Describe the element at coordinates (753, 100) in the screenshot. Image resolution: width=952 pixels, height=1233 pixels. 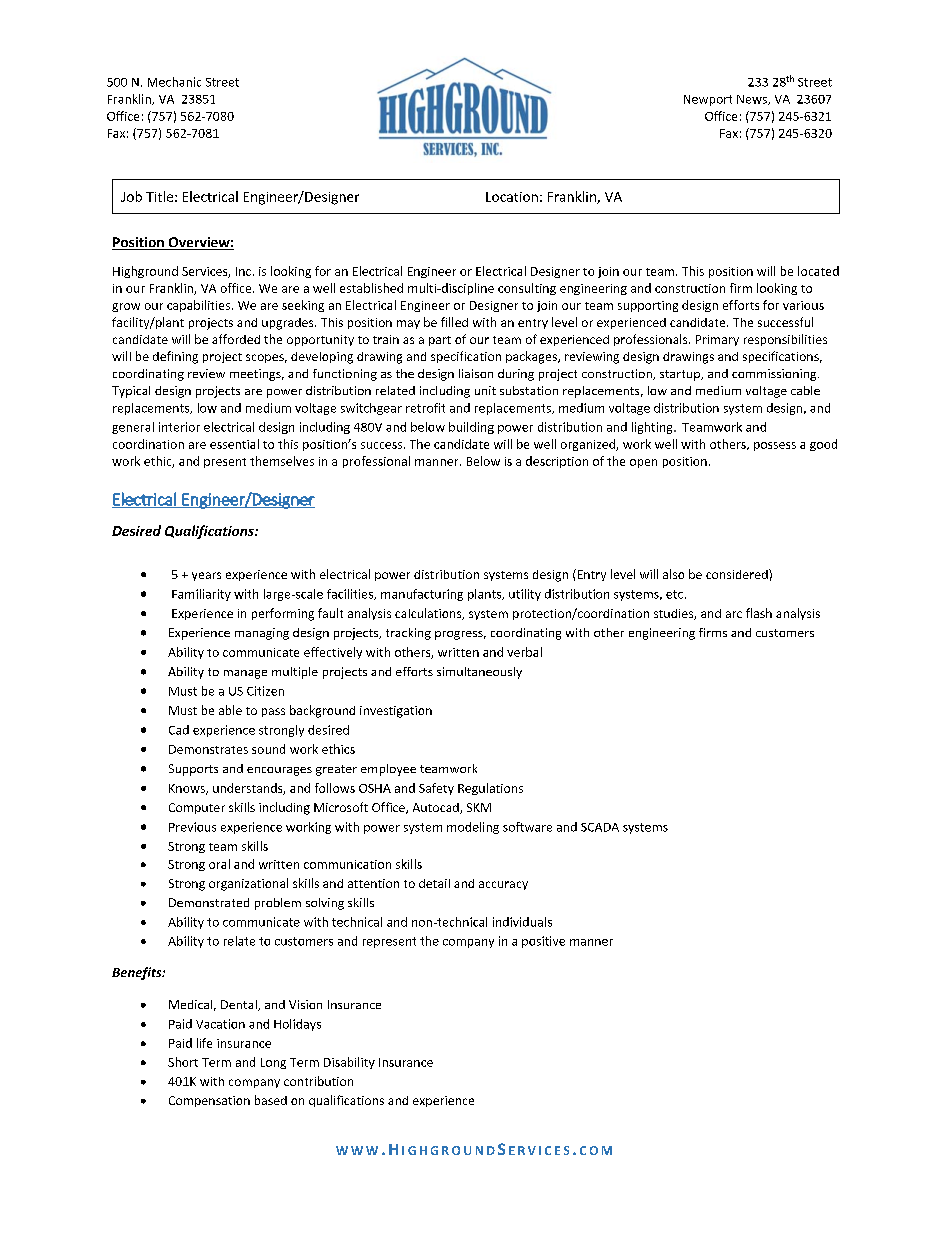
I see `News` at that location.
